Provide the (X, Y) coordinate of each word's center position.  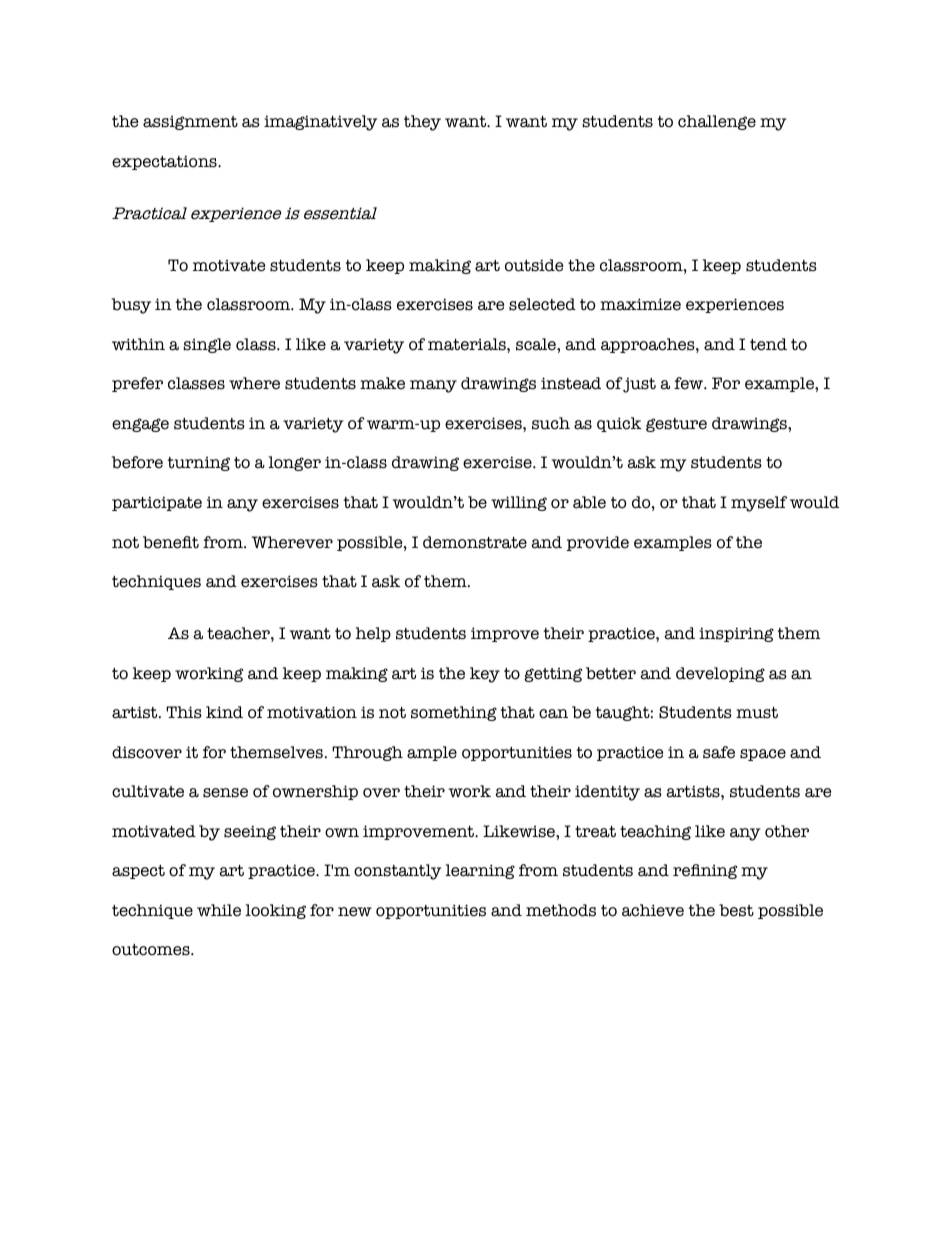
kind (224, 712)
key (485, 675)
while (219, 910)
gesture (676, 425)
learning (480, 871)
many (433, 386)
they (422, 123)
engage (140, 425)
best (736, 910)
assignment (190, 123)
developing (720, 674)
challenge (717, 122)
